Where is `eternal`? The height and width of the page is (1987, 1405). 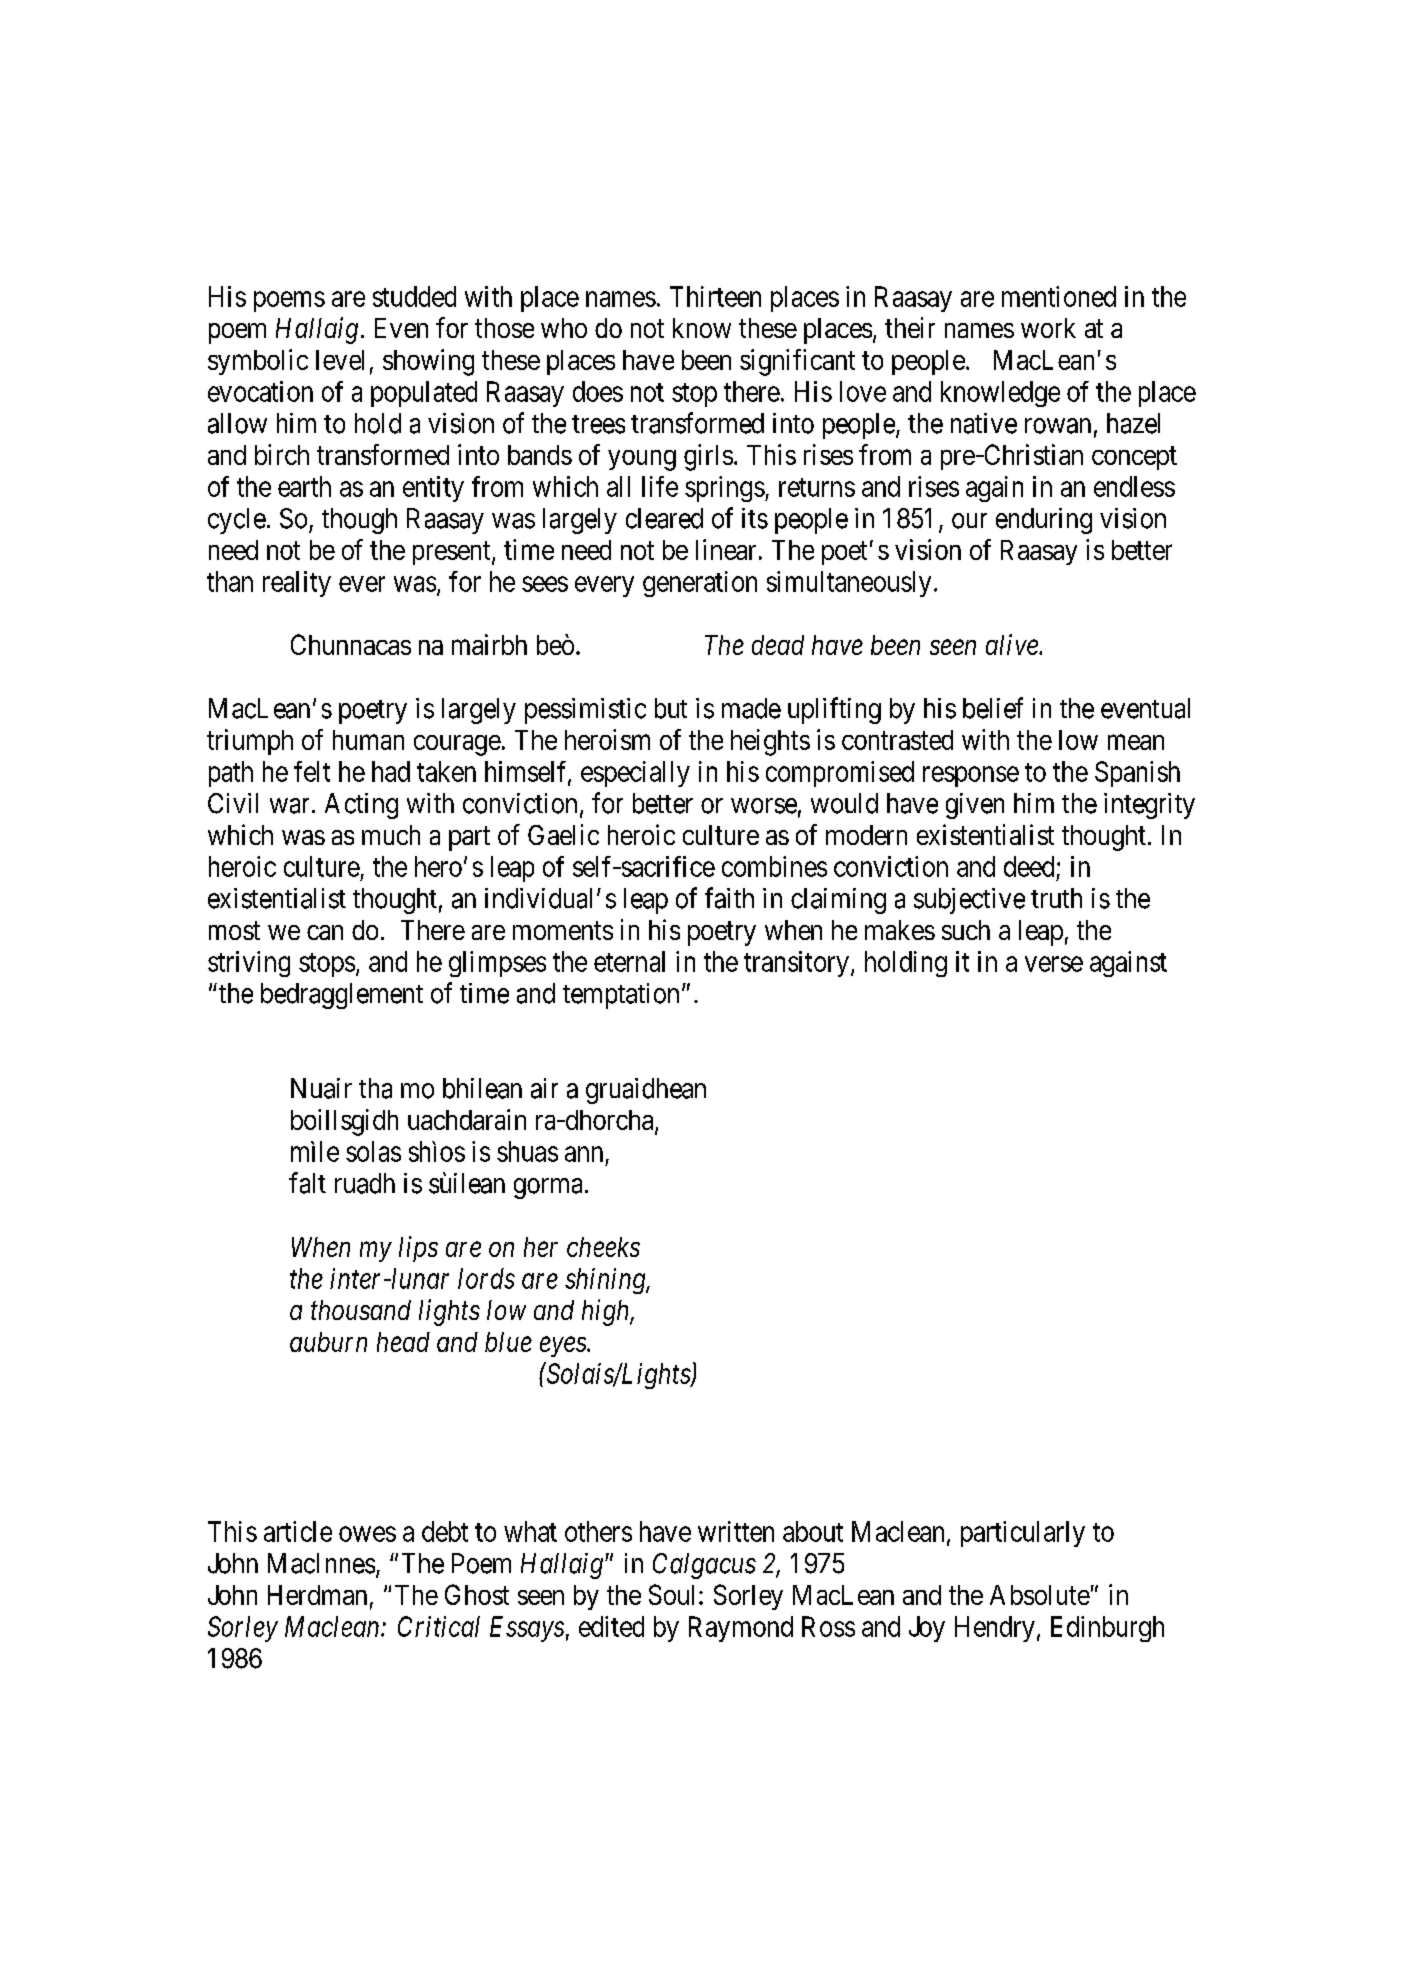 eternal is located at coordinates (629, 961).
